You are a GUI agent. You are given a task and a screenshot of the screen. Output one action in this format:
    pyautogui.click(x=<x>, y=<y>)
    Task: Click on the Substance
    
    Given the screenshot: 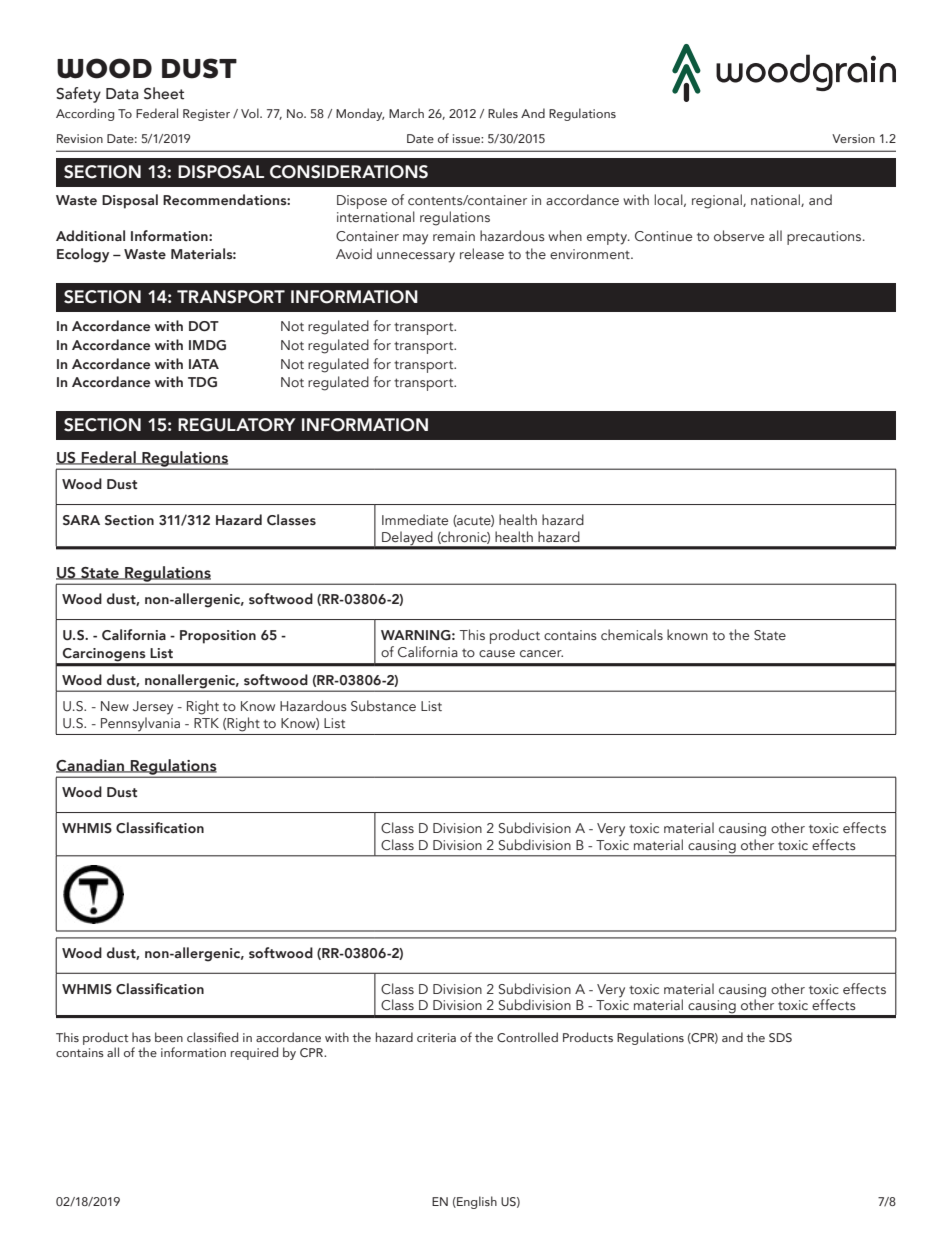 What is the action you would take?
    pyautogui.click(x=383, y=705)
